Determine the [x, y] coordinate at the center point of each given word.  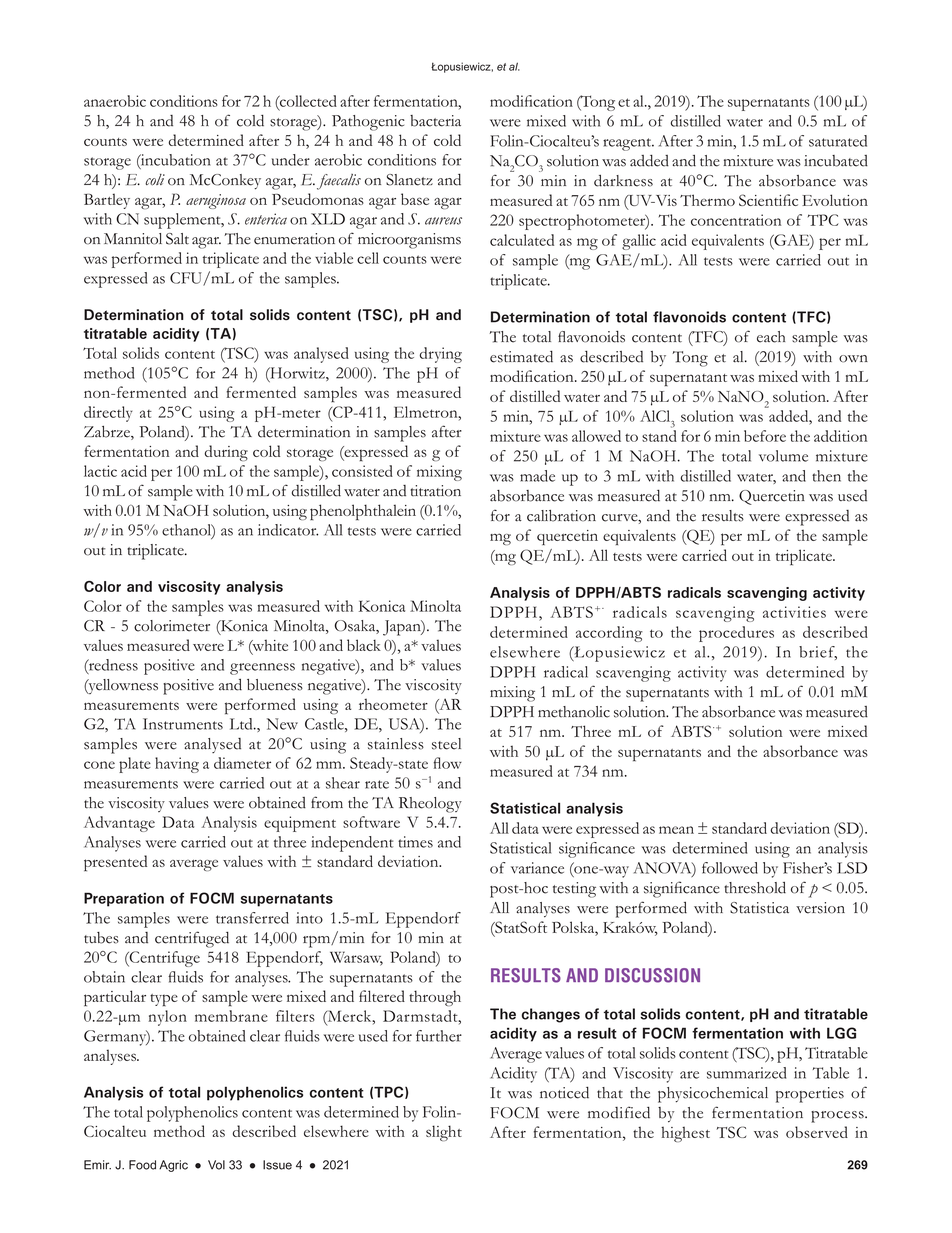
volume [783, 456]
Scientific [768, 200]
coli [155, 180]
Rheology [430, 805]
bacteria [435, 121]
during [226, 453]
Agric [173, 1166]
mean [676, 830]
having [177, 765]
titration [435, 491]
